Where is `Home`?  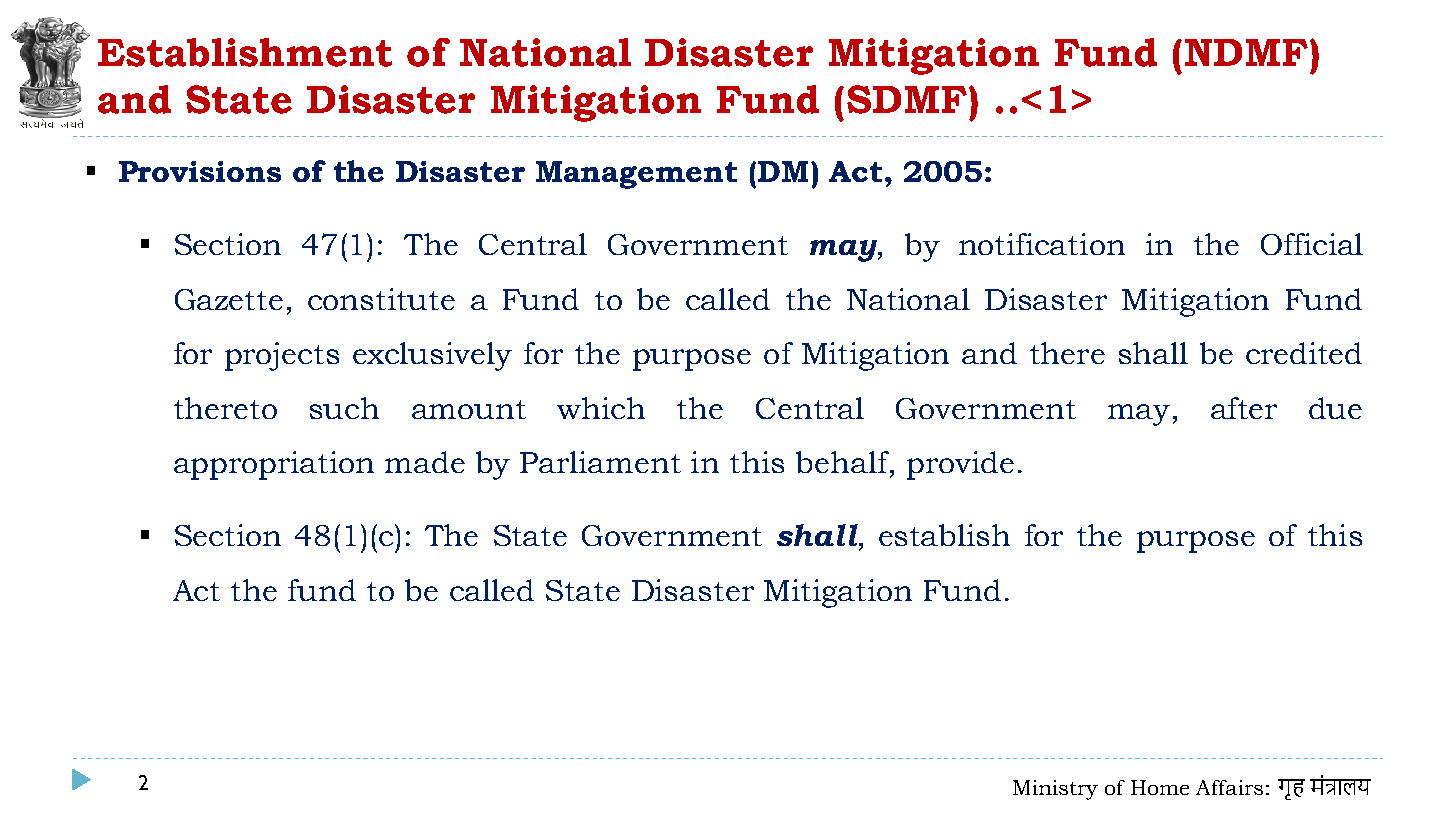 Home is located at coordinates (1160, 787).
